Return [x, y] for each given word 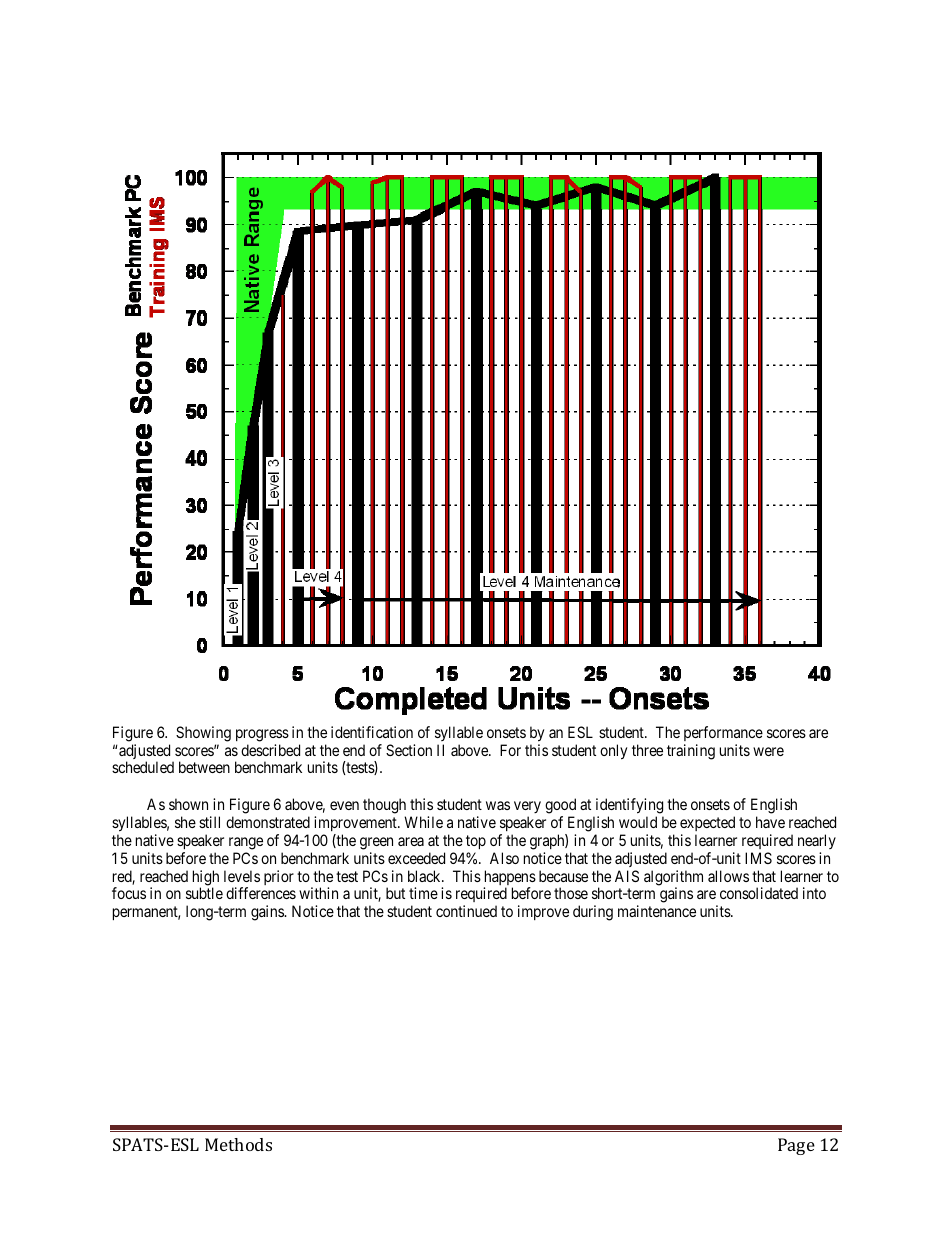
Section [409, 750]
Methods [238, 1144]
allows [728, 876]
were [768, 751]
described [270, 750]
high [206, 879]
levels [242, 876]
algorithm [673, 879]
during [593, 913]
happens [510, 879]
